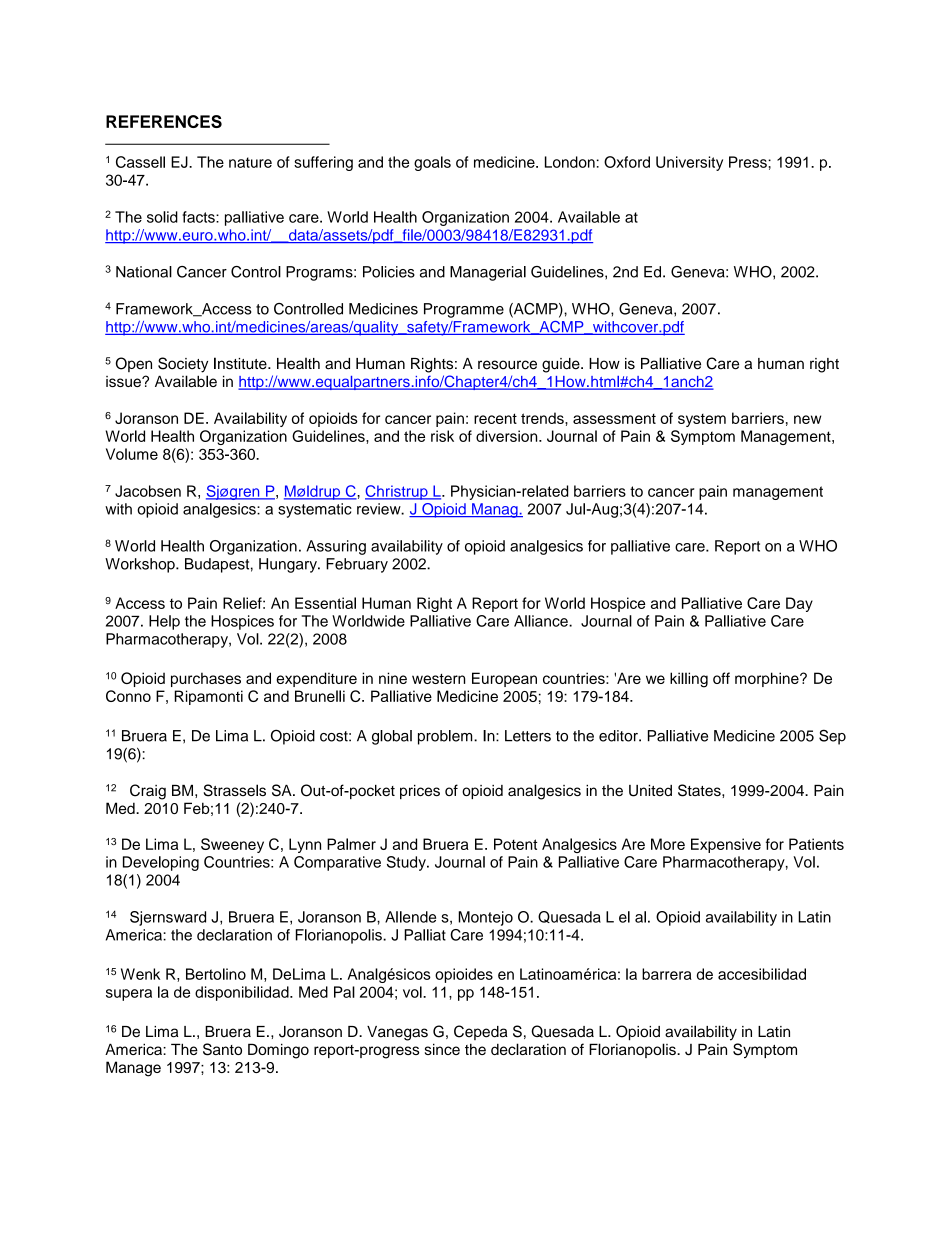  Describe the element at coordinates (768, 679) in the screenshot. I see `morphine` at that location.
